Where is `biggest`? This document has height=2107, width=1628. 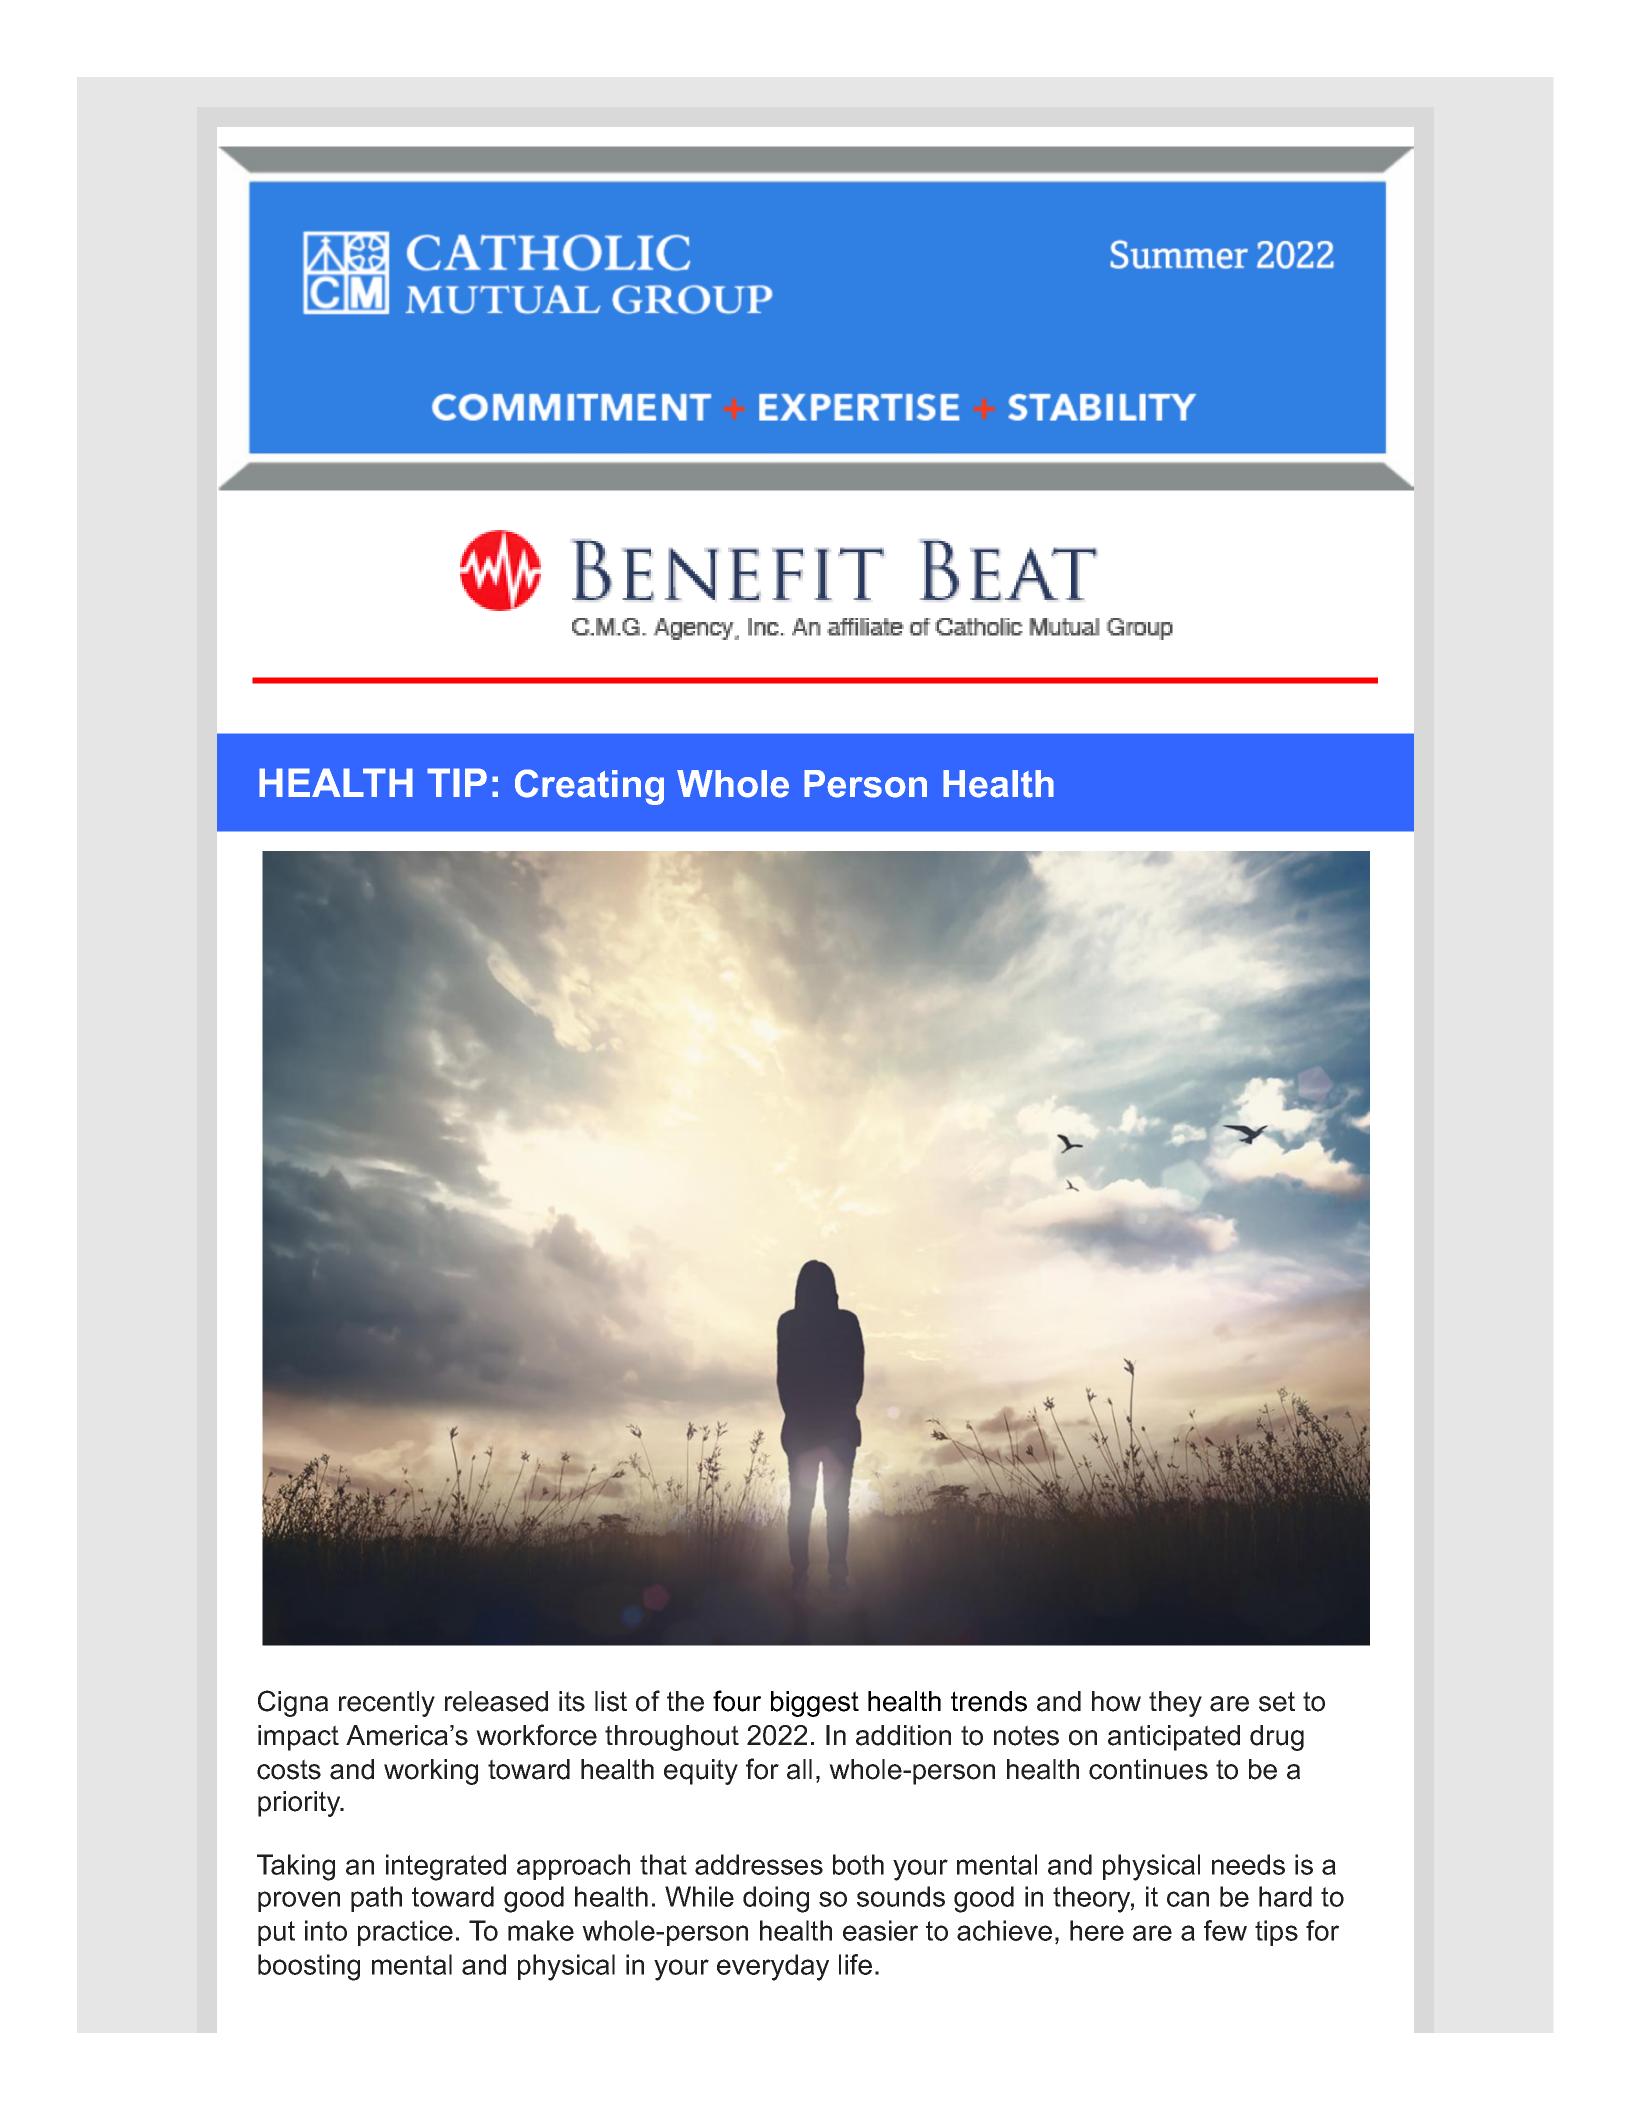
biggest is located at coordinates (815, 1704).
